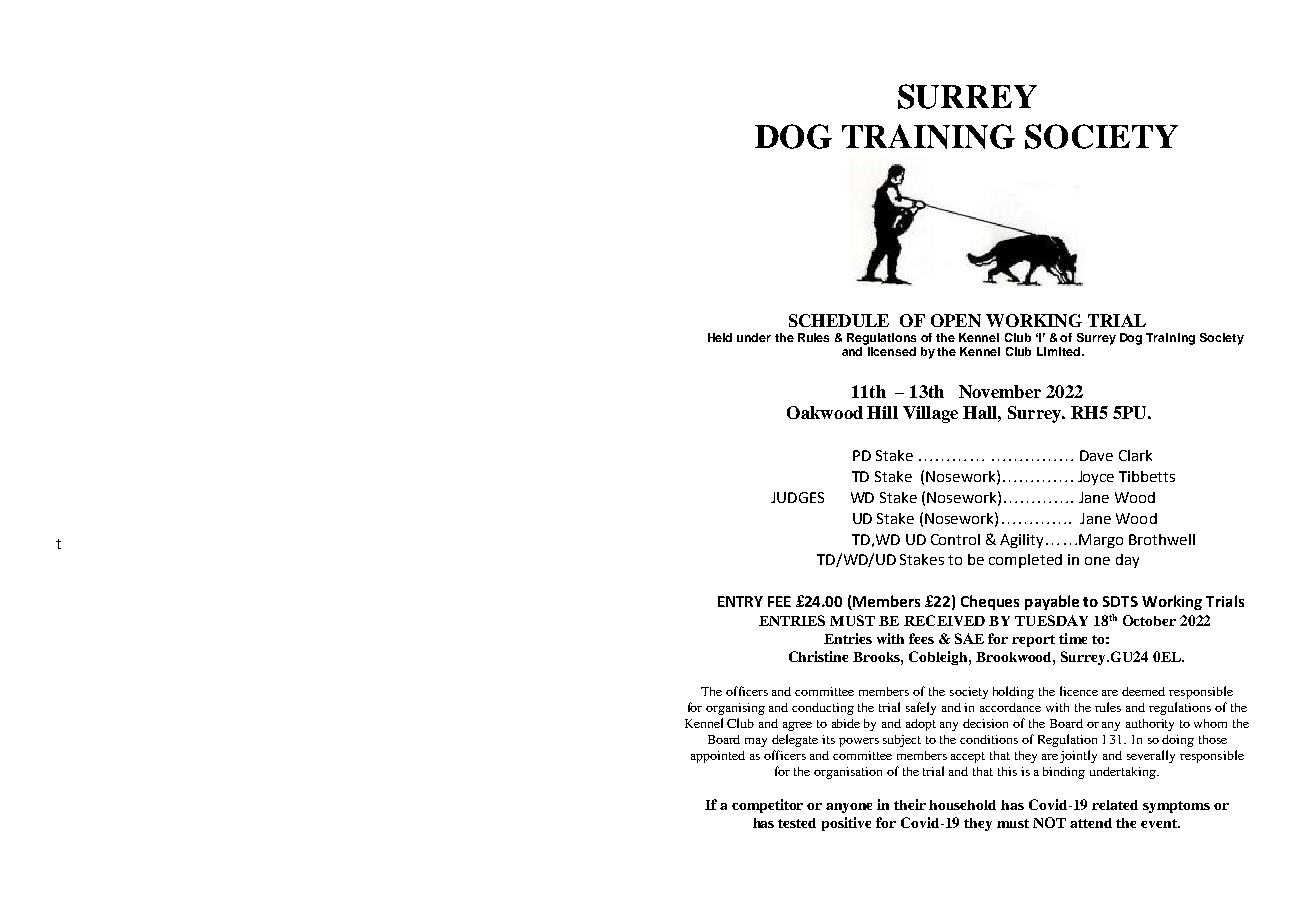  I want to click on Limited, so click(1058, 351).
